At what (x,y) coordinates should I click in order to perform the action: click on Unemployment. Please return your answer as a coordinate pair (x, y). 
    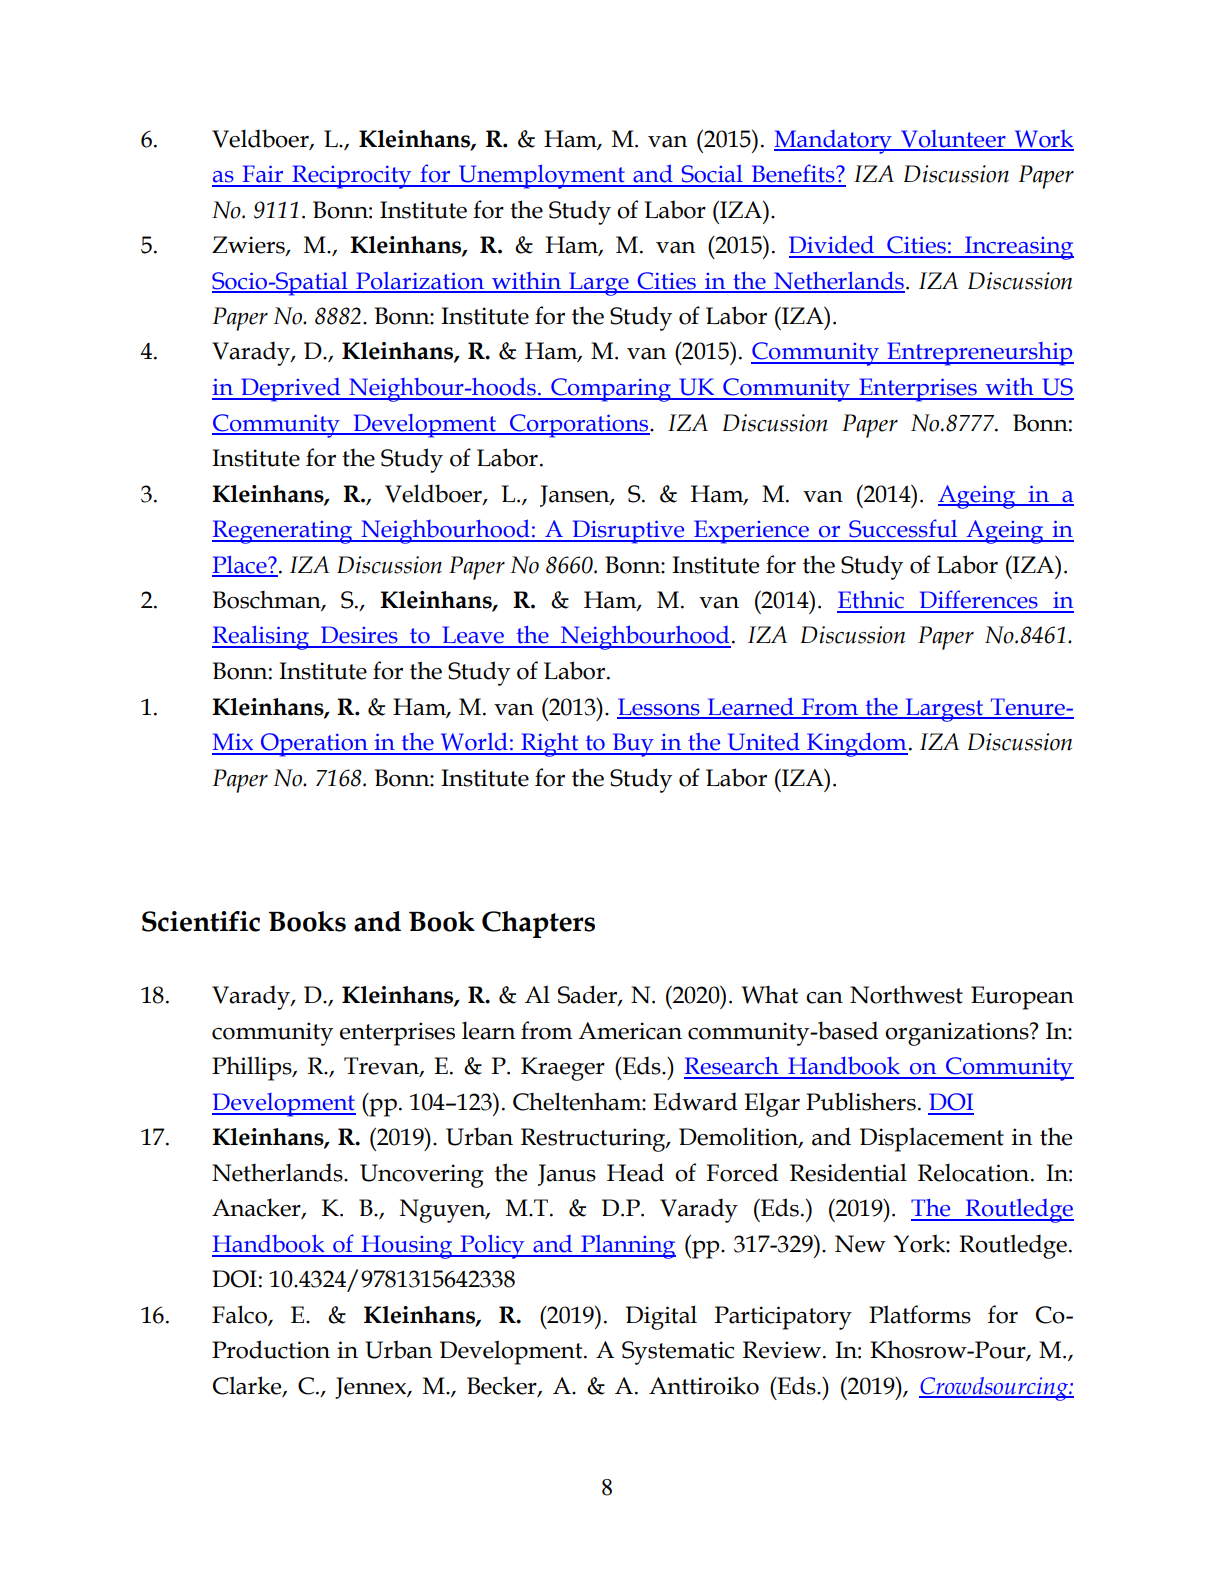
    Looking at the image, I should click on (542, 177).
